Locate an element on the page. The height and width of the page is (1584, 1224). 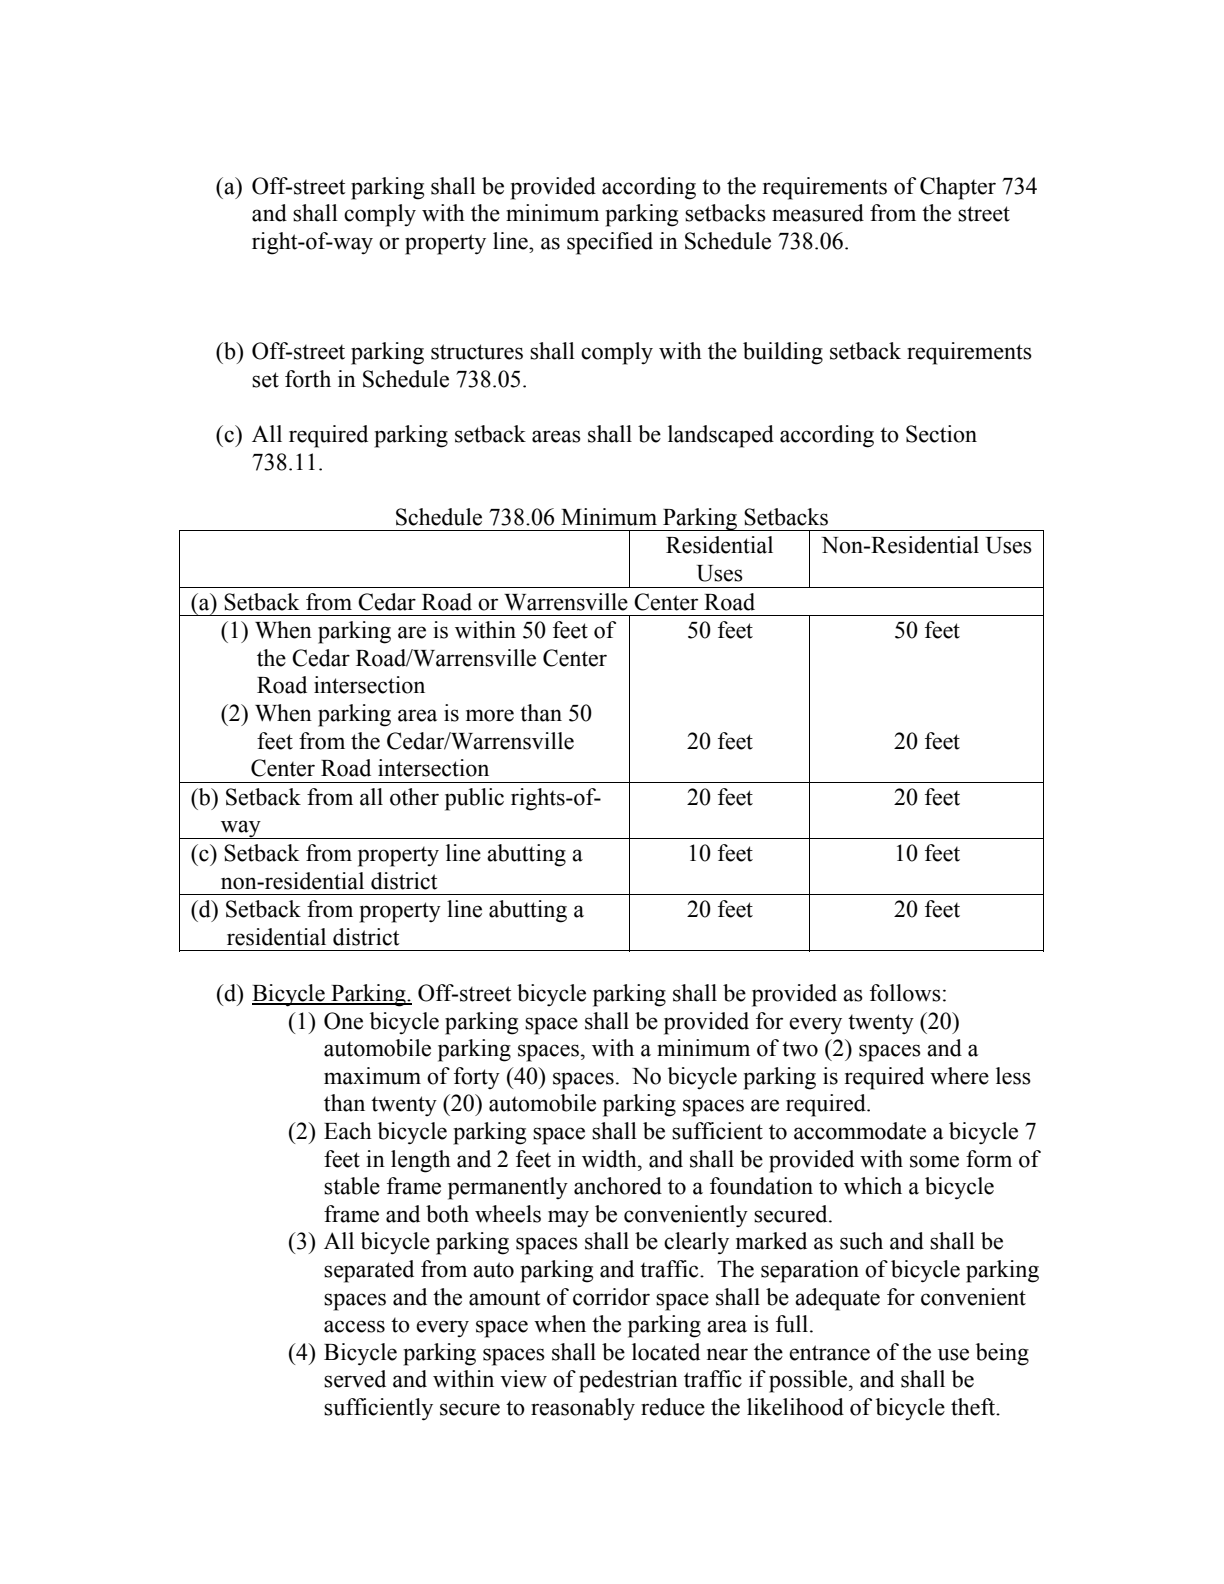
Chapter is located at coordinates (958, 188).
